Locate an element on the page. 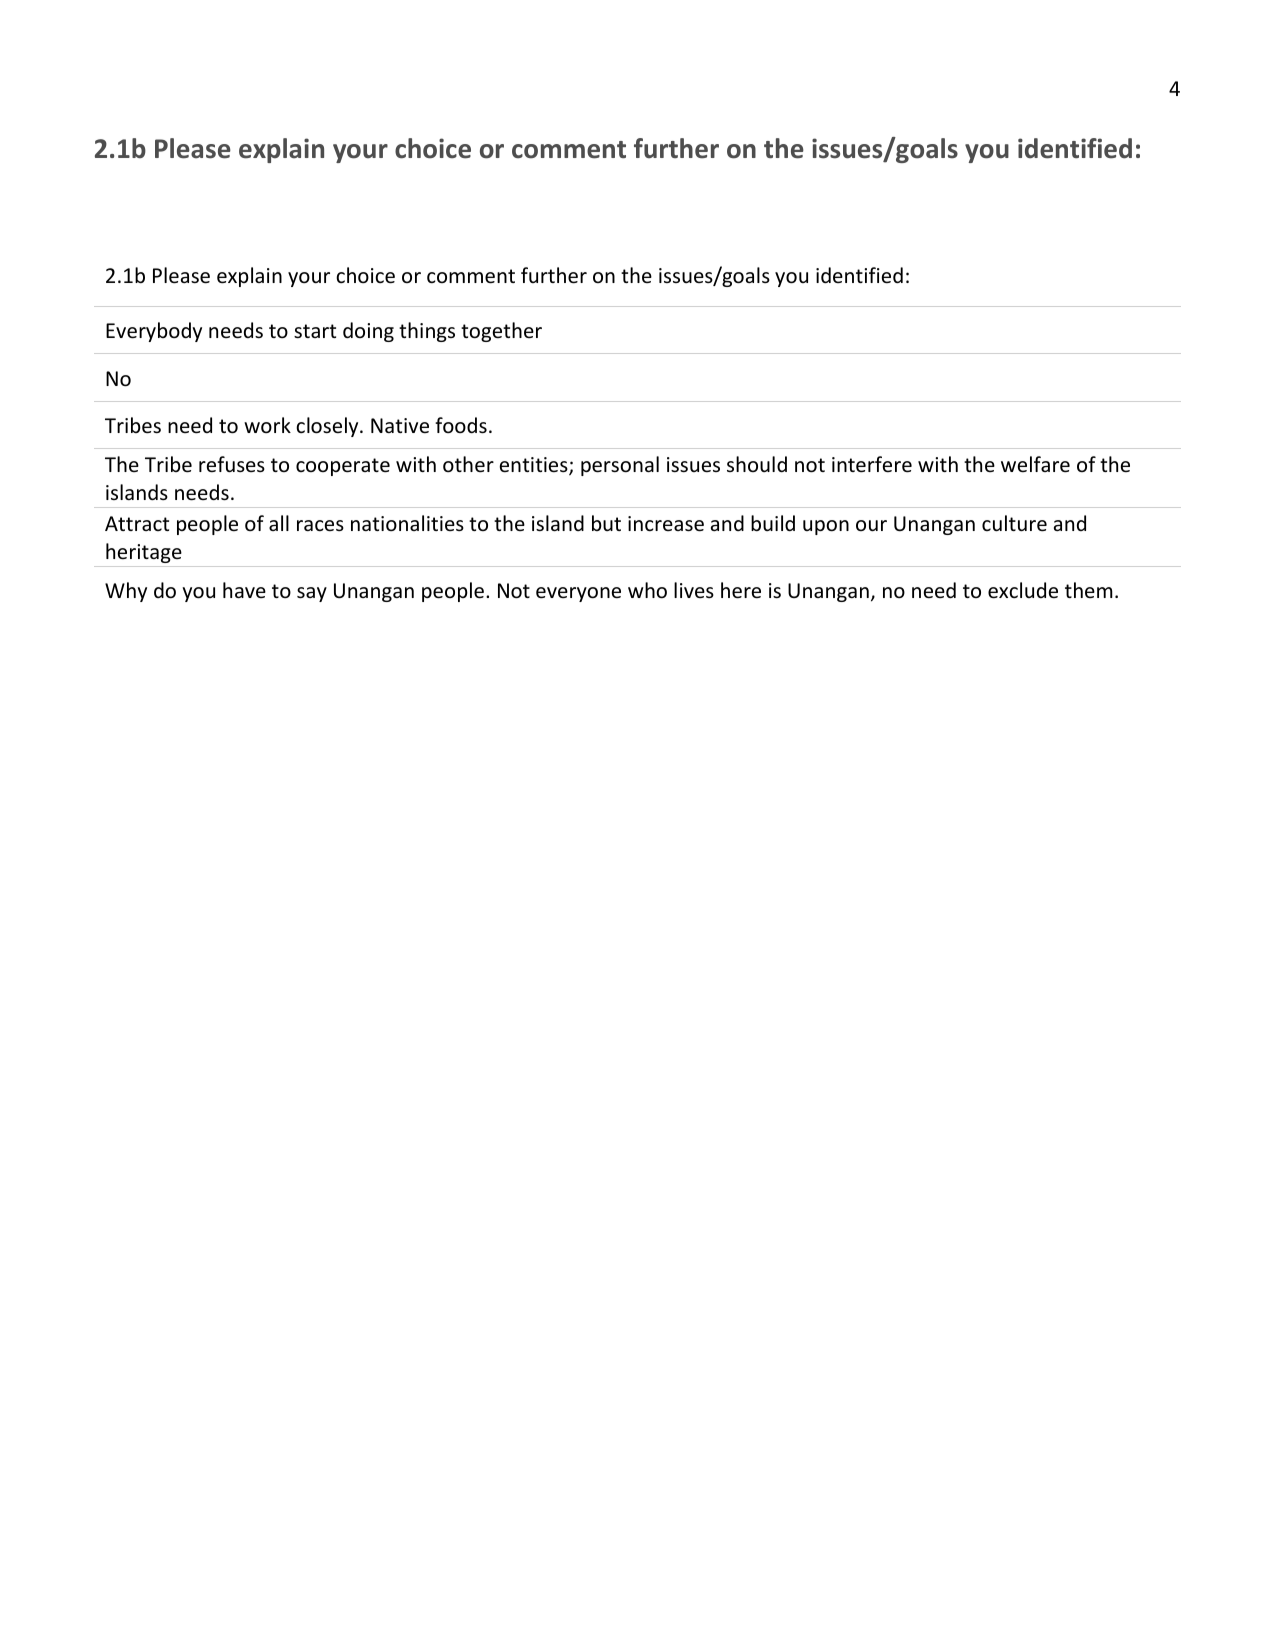 The width and height of the page is (1274, 1649). things is located at coordinates (427, 332).
